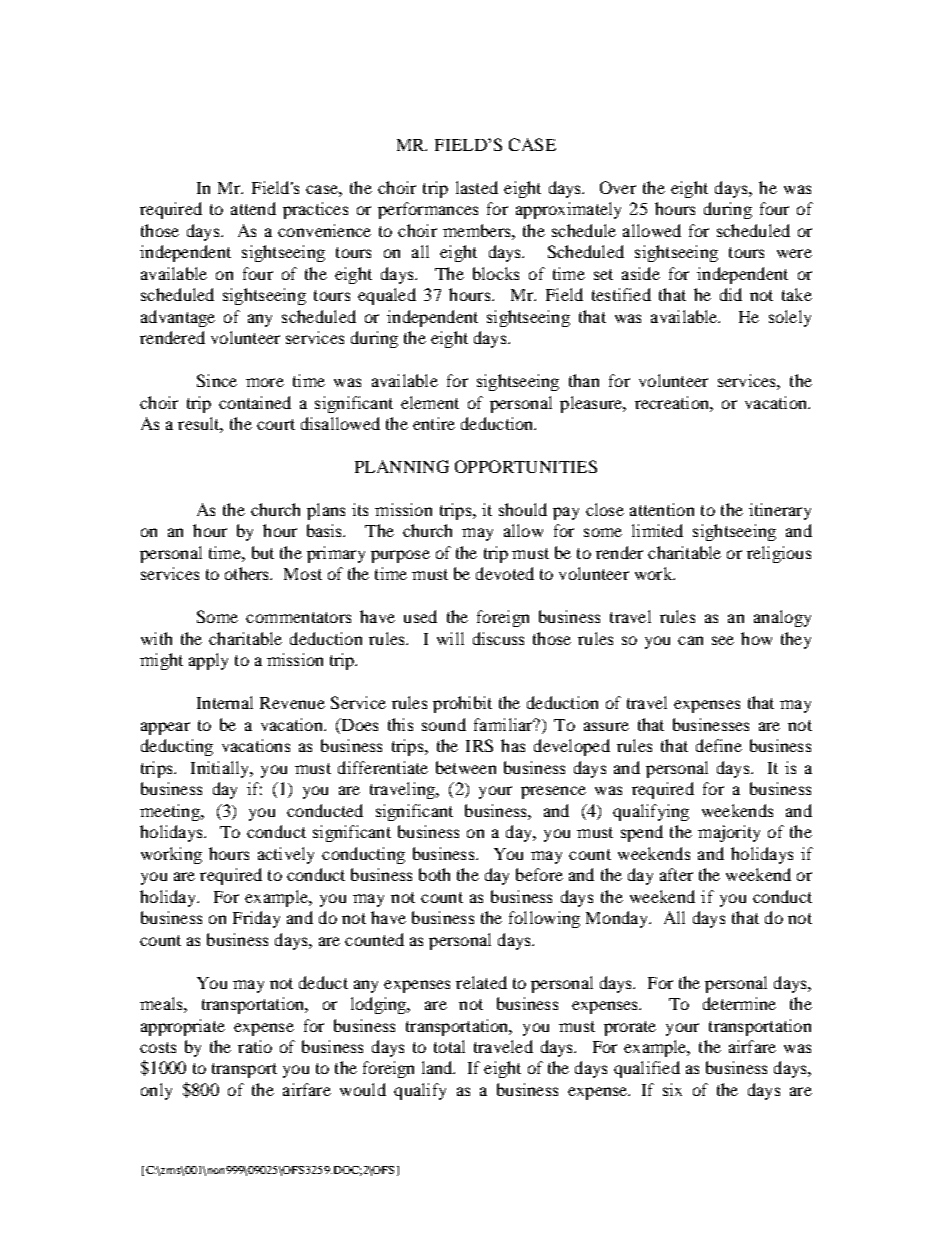 The image size is (952, 1233). Describe the element at coordinates (478, 230) in the document. I see `members` at that location.
